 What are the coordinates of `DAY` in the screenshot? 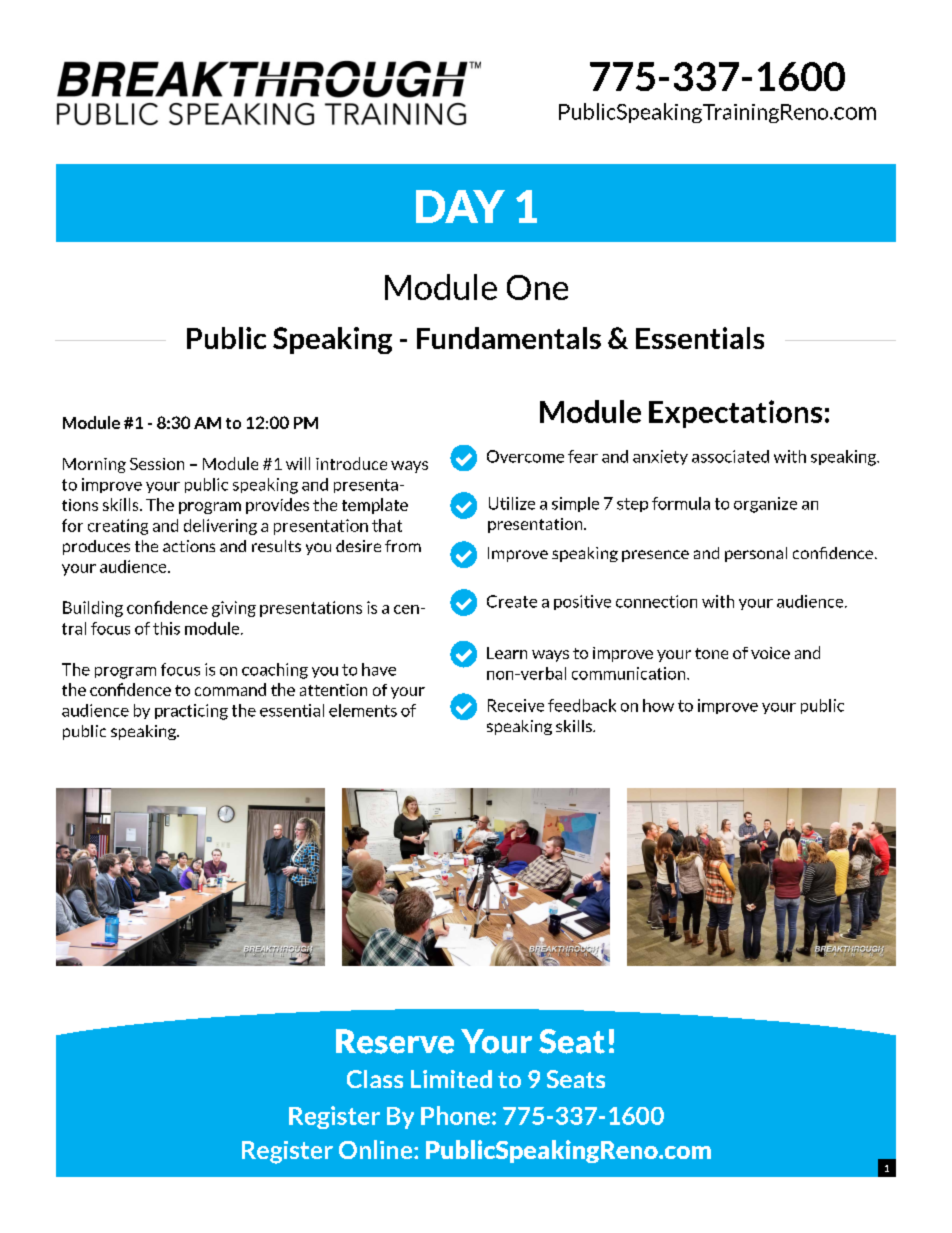 It's located at (460, 206).
